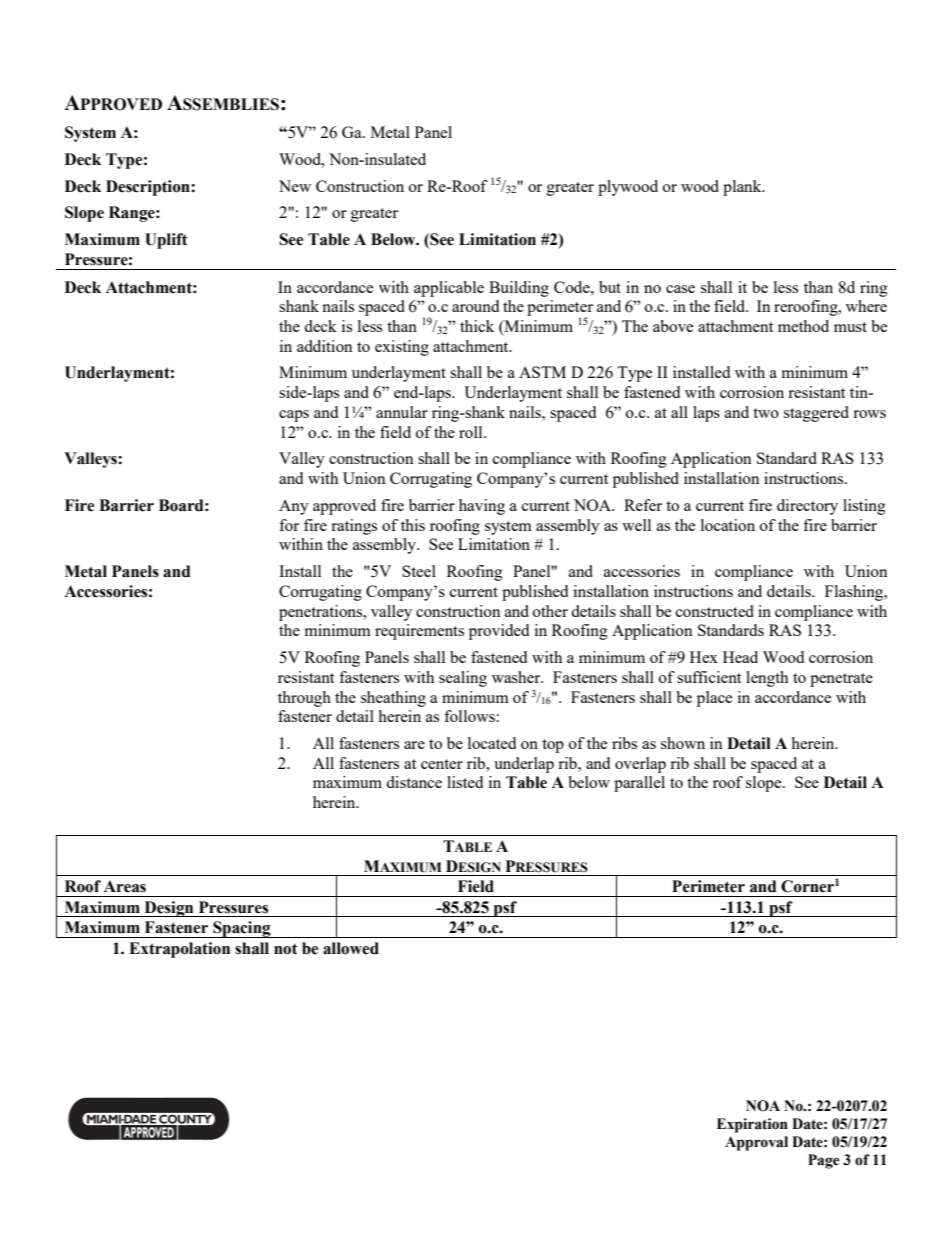  Describe the element at coordinates (304, 699) in the document. I see `through` at that location.
